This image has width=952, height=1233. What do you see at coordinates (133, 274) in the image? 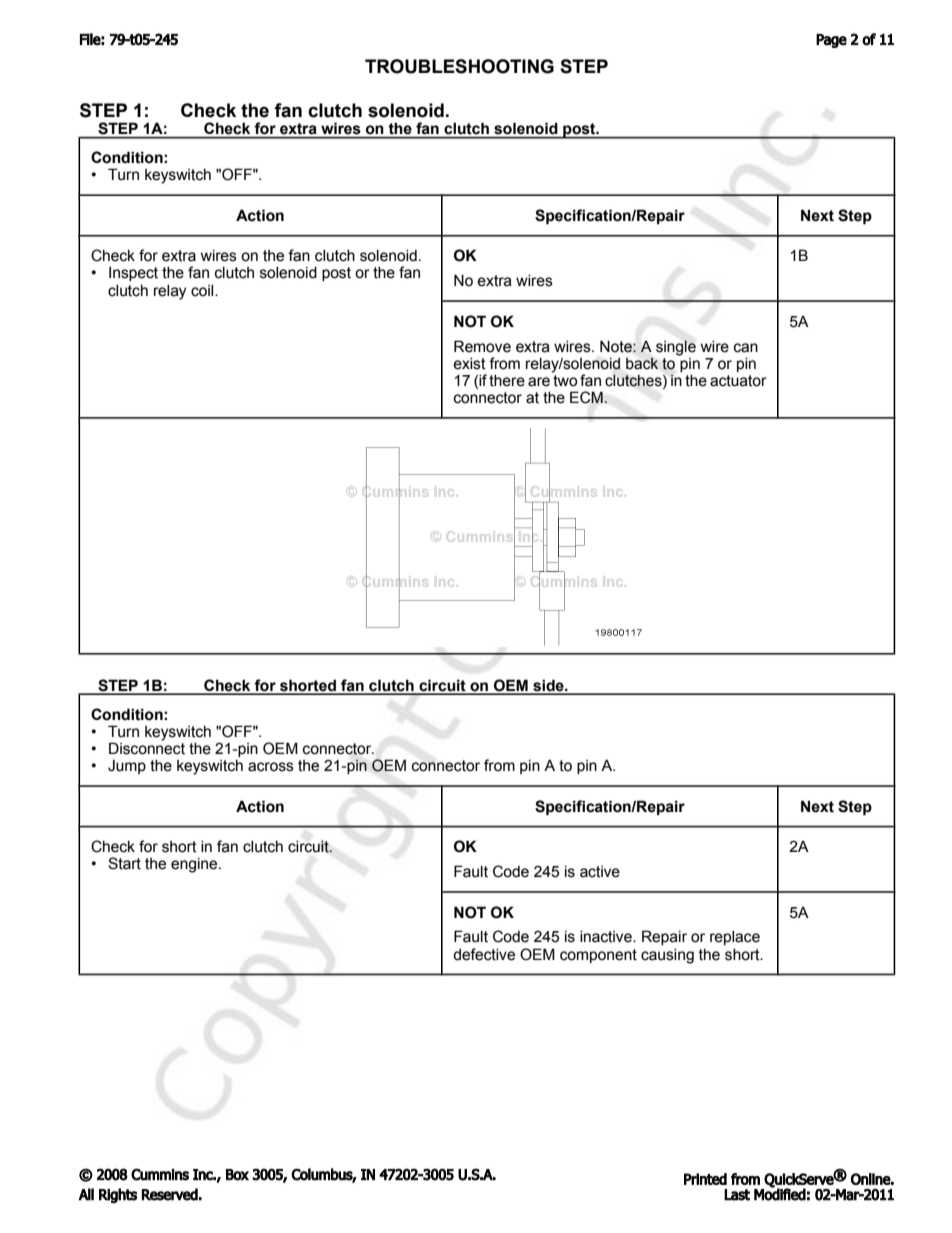
I see `Inspect` at bounding box center [133, 274].
